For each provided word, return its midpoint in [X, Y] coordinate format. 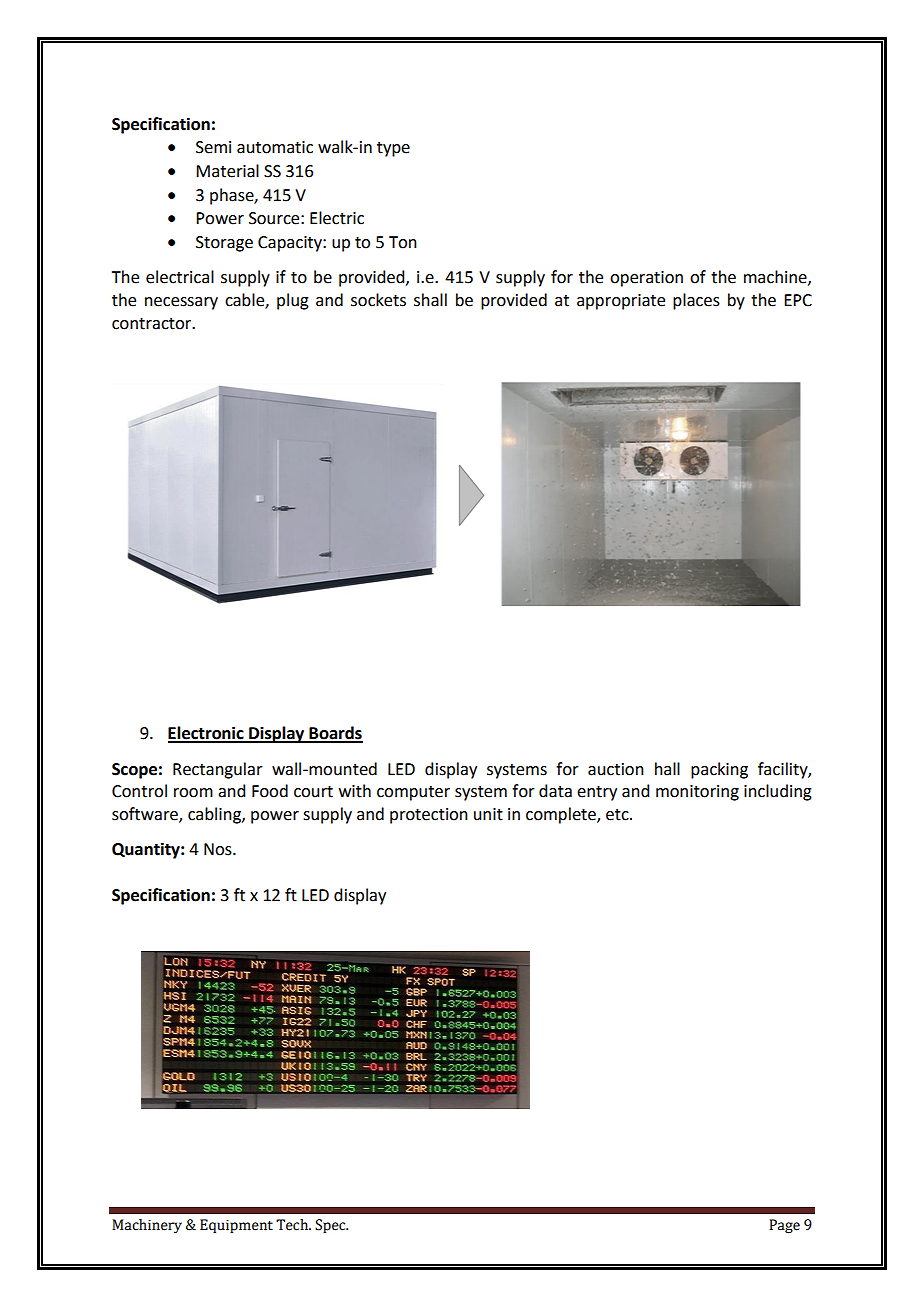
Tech [293, 1225]
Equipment [236, 1226]
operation [646, 279]
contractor [153, 324]
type [393, 149]
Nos [219, 849]
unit [488, 814]
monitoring [697, 793]
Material [227, 171]
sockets [378, 300]
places [696, 301]
